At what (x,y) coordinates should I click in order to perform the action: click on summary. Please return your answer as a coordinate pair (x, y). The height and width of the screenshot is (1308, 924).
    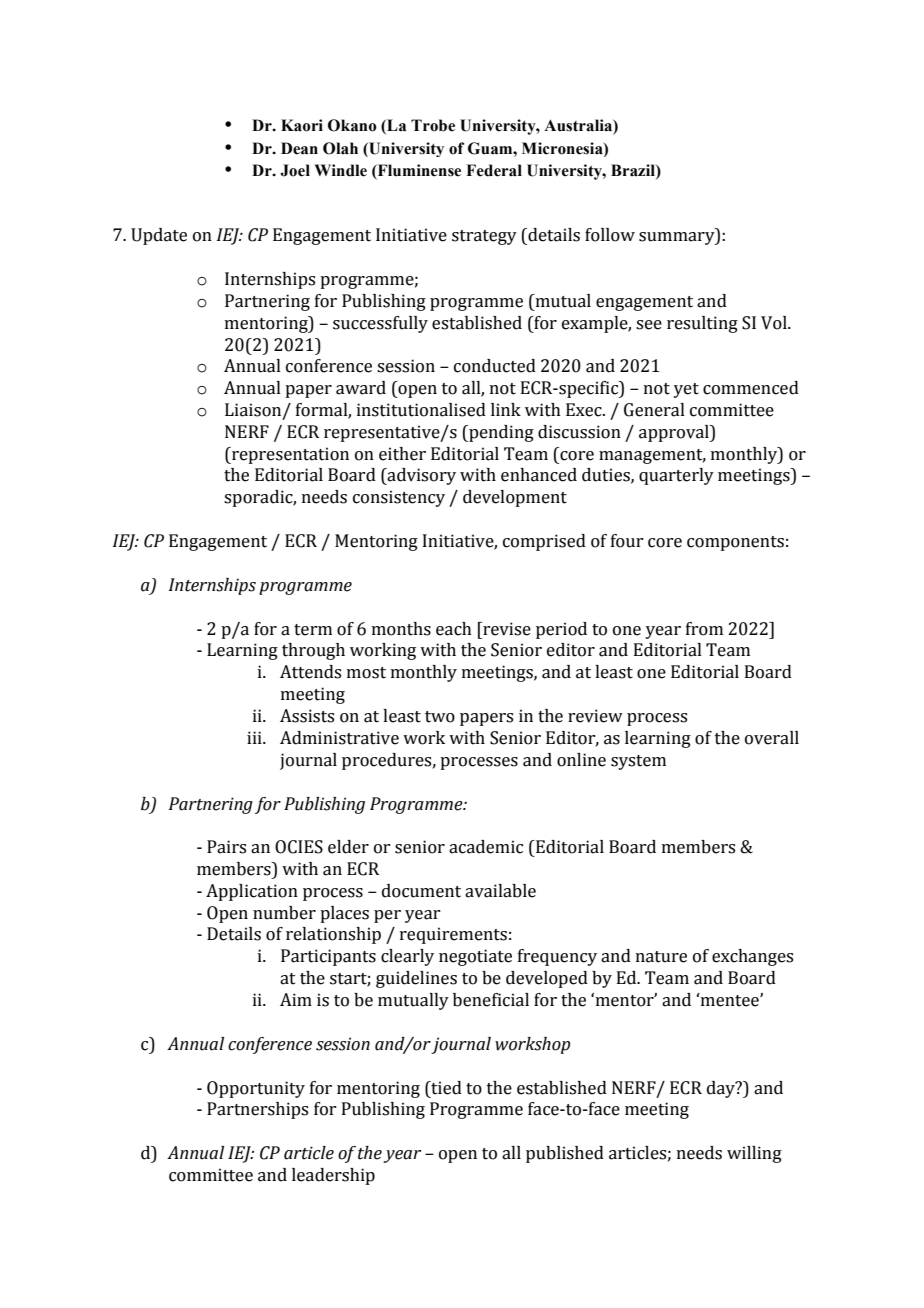
    Looking at the image, I should click on (678, 238).
